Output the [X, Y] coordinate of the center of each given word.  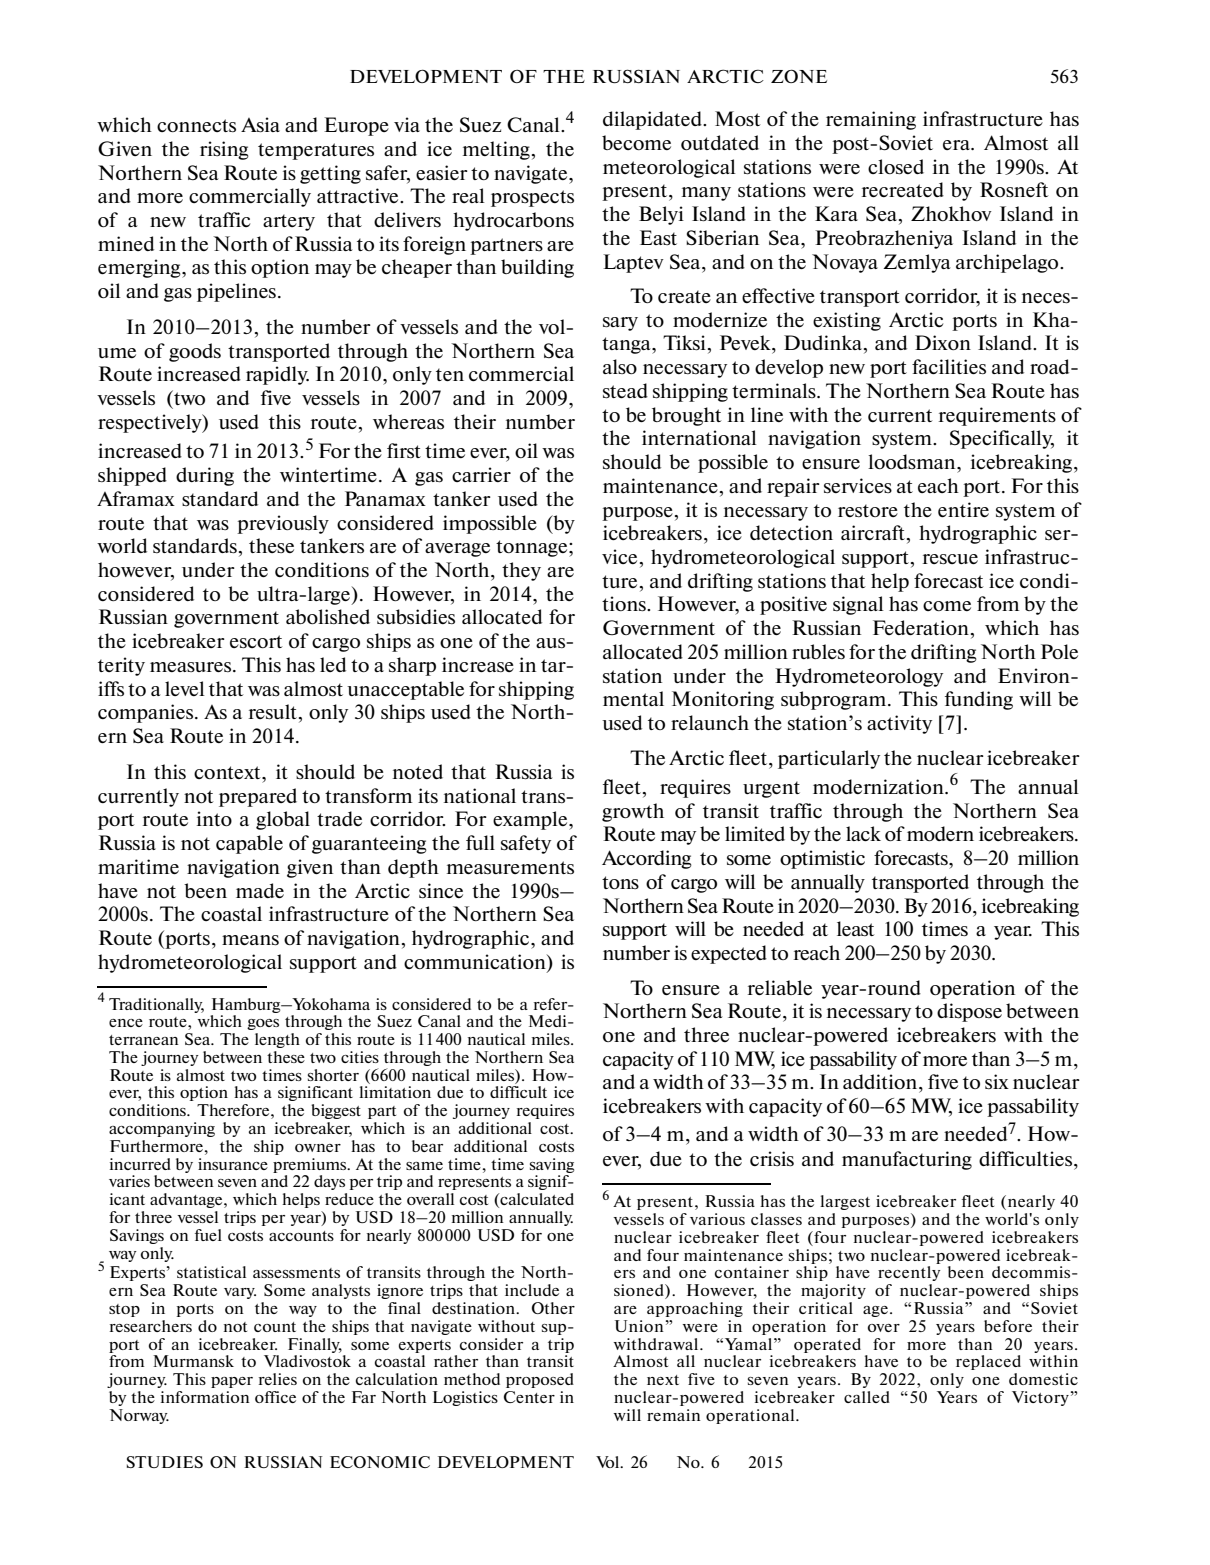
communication [476, 961]
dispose [969, 1012]
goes [263, 1024]
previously [283, 524]
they [521, 571]
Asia [260, 124]
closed [896, 166]
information [205, 1397]
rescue [950, 559]
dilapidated [653, 120]
